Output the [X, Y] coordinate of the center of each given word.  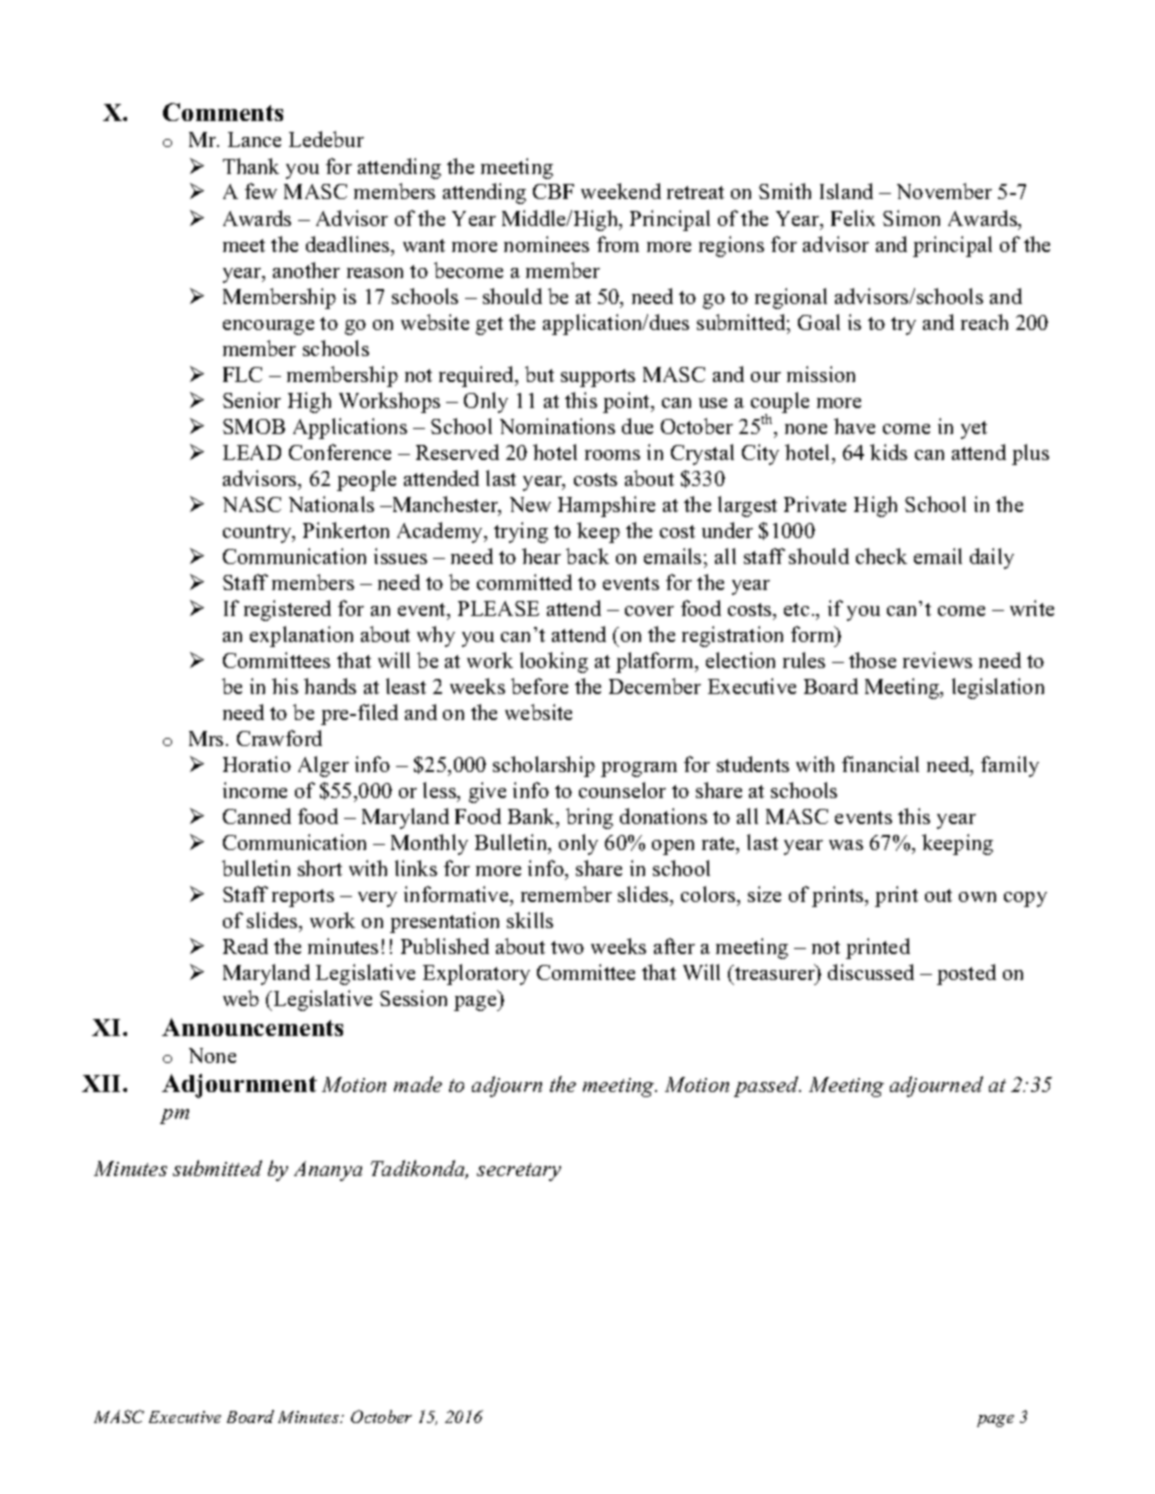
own [977, 897]
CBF [553, 191]
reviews [937, 660]
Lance [254, 139]
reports [303, 898]
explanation [301, 636]
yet [974, 430]
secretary [519, 1172]
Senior [252, 400]
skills [530, 920]
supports [598, 378]
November [944, 191]
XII [103, 1083]
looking [554, 662]
